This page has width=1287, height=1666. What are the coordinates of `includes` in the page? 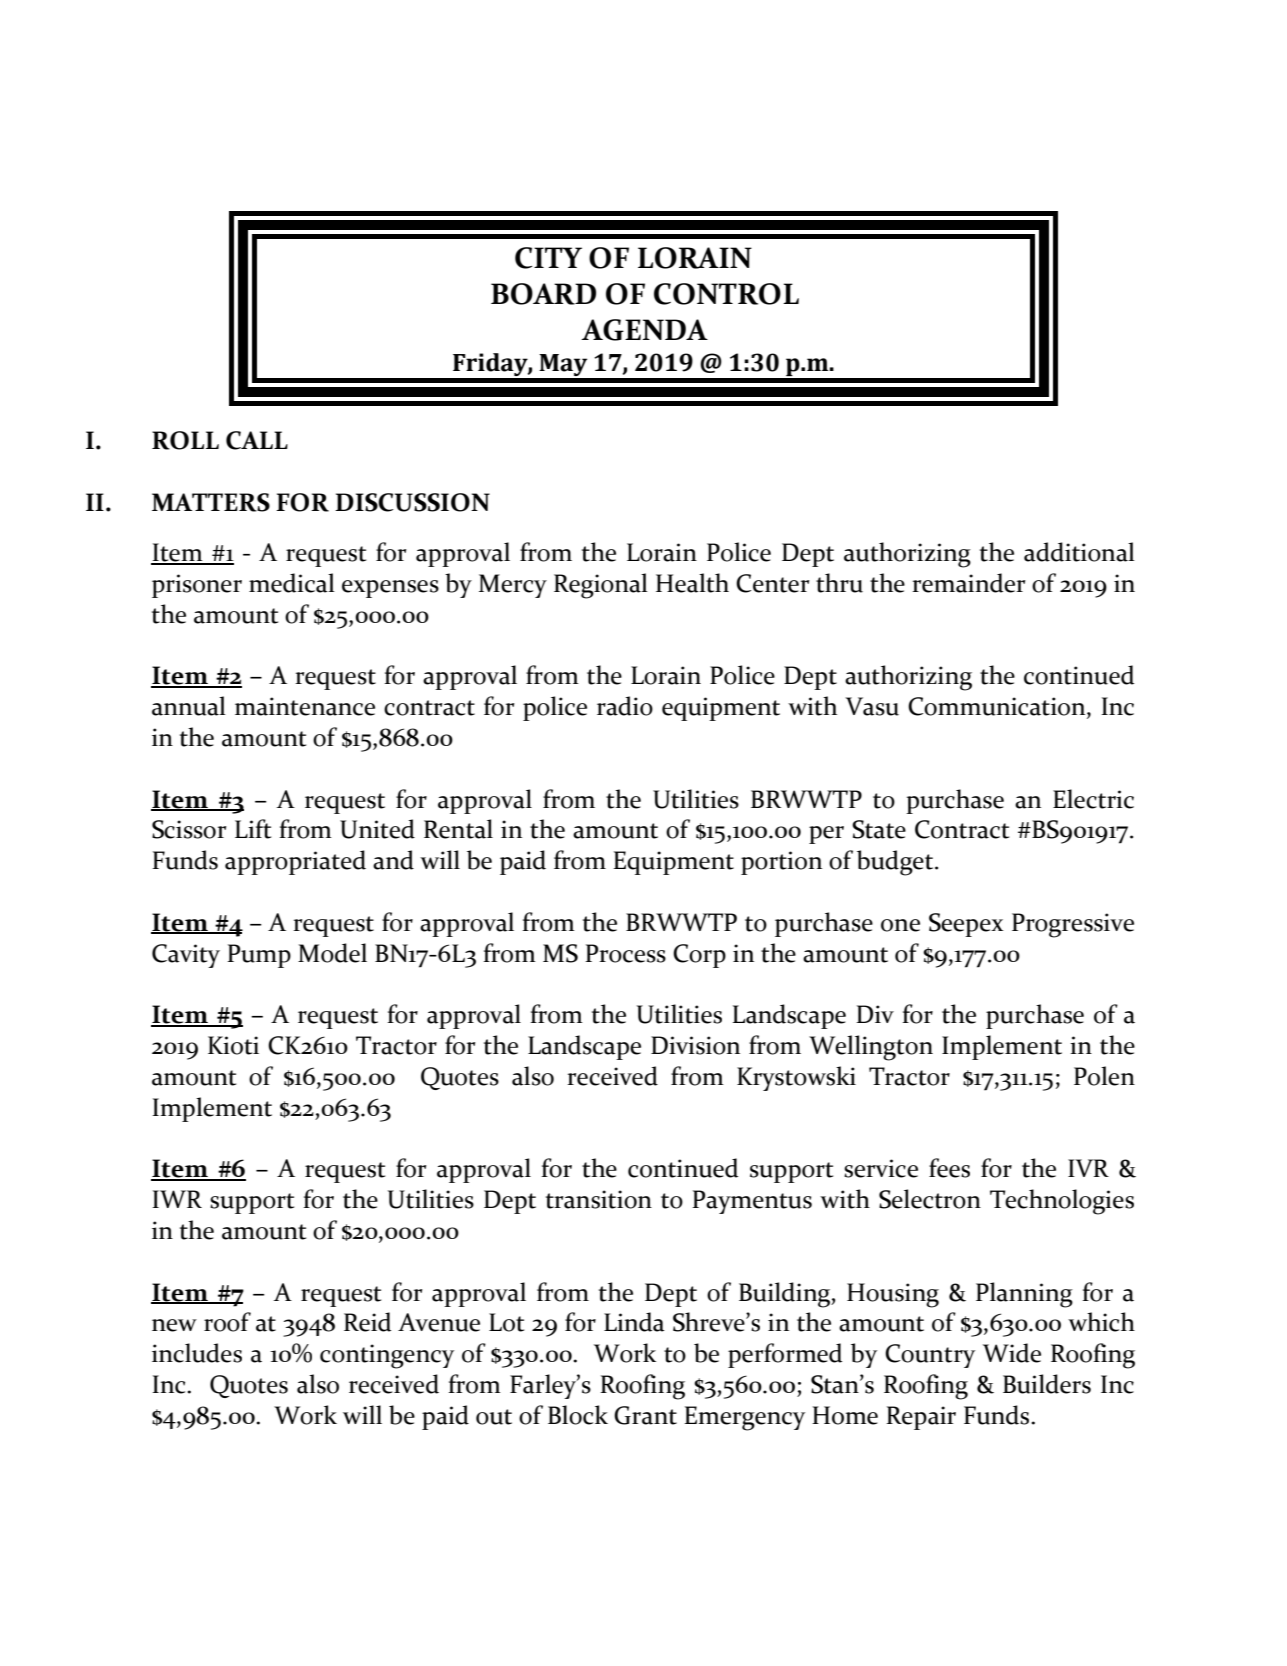 It's located at (197, 1353).
